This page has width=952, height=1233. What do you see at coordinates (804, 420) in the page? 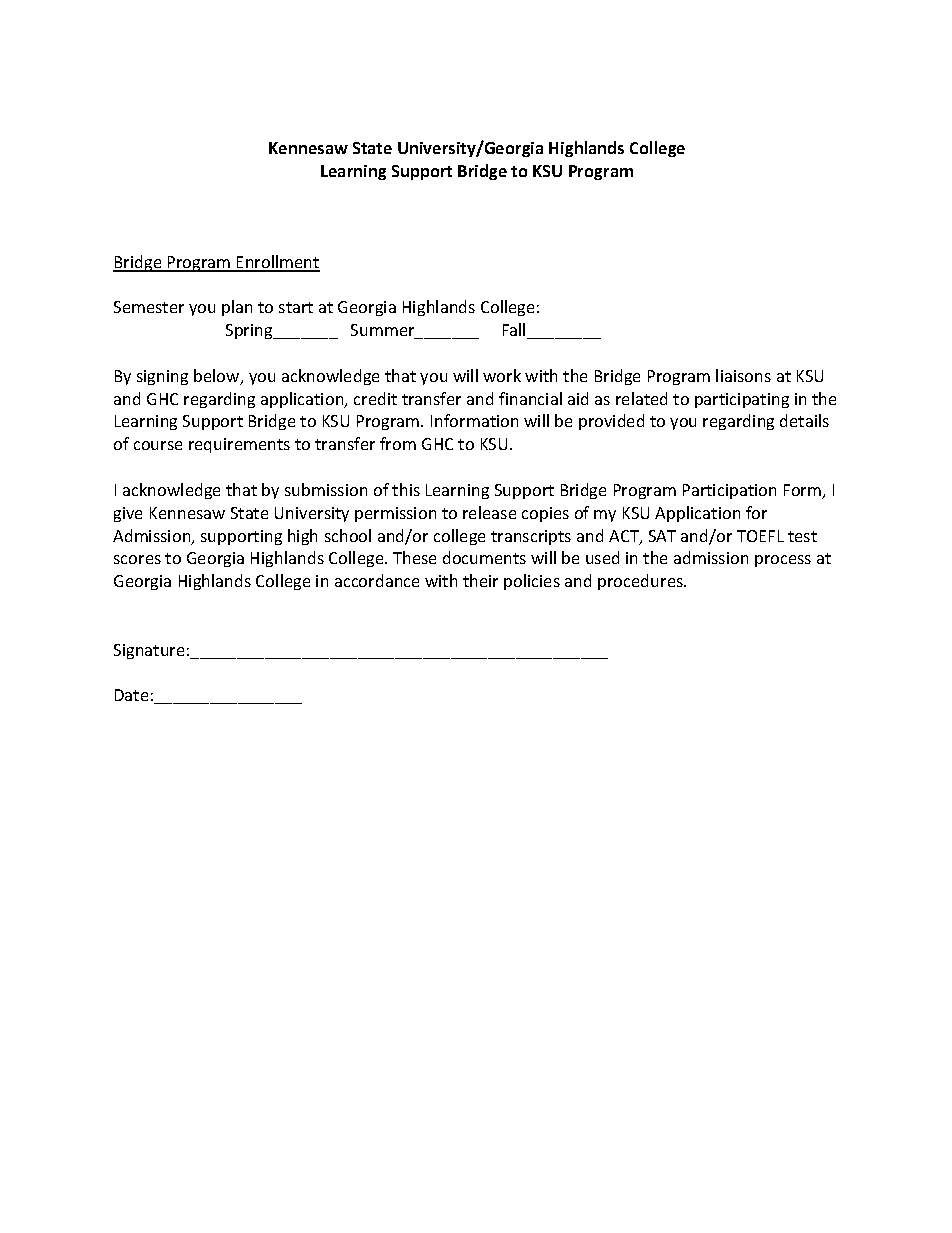
I see `details` at bounding box center [804, 420].
